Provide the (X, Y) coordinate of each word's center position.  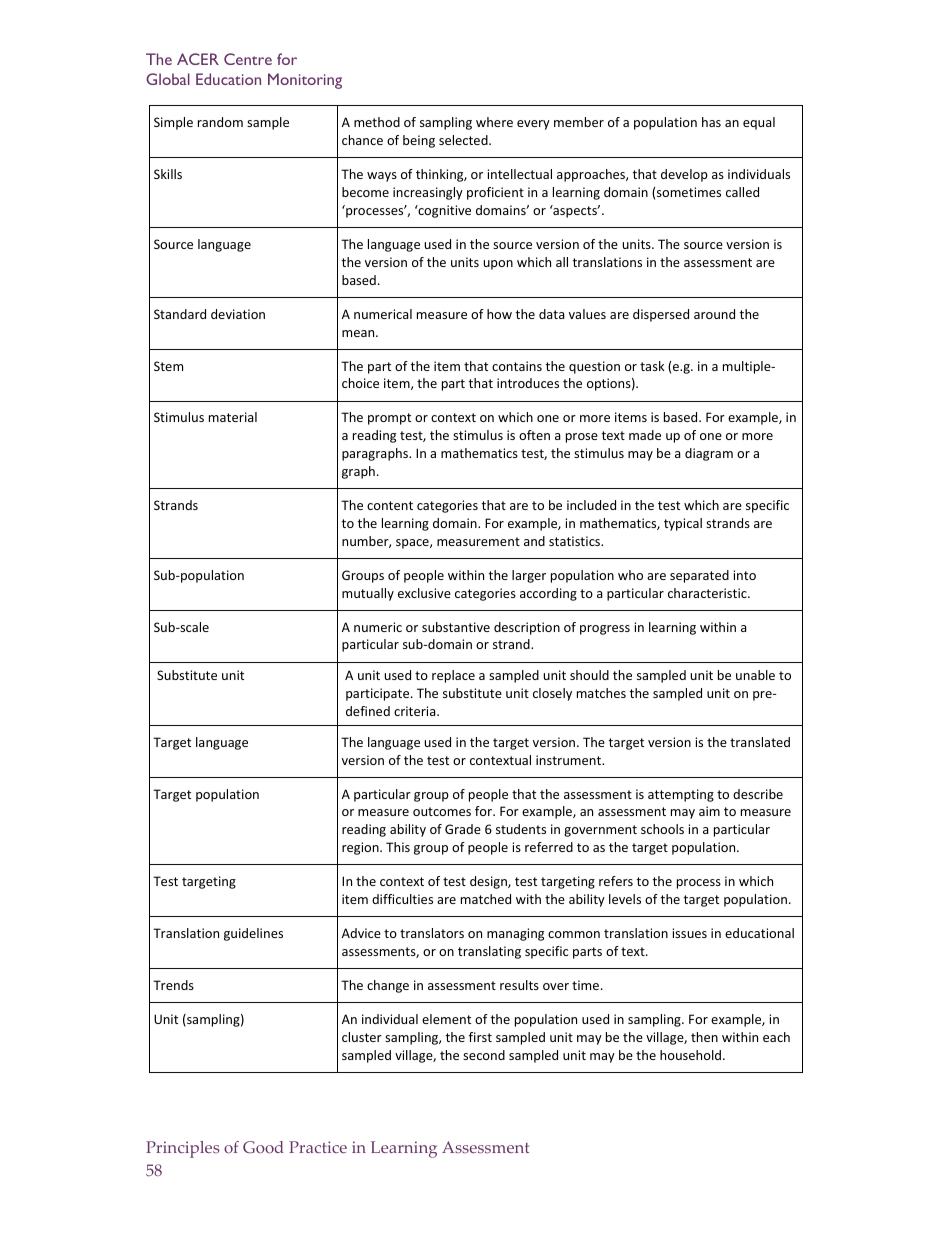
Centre (248, 59)
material (233, 417)
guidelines (253, 934)
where (494, 122)
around (714, 314)
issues (689, 933)
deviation (238, 314)
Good (263, 1147)
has (711, 122)
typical (683, 524)
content (390, 505)
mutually (368, 594)
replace (453, 676)
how (499, 314)
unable (755, 675)
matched (486, 899)
